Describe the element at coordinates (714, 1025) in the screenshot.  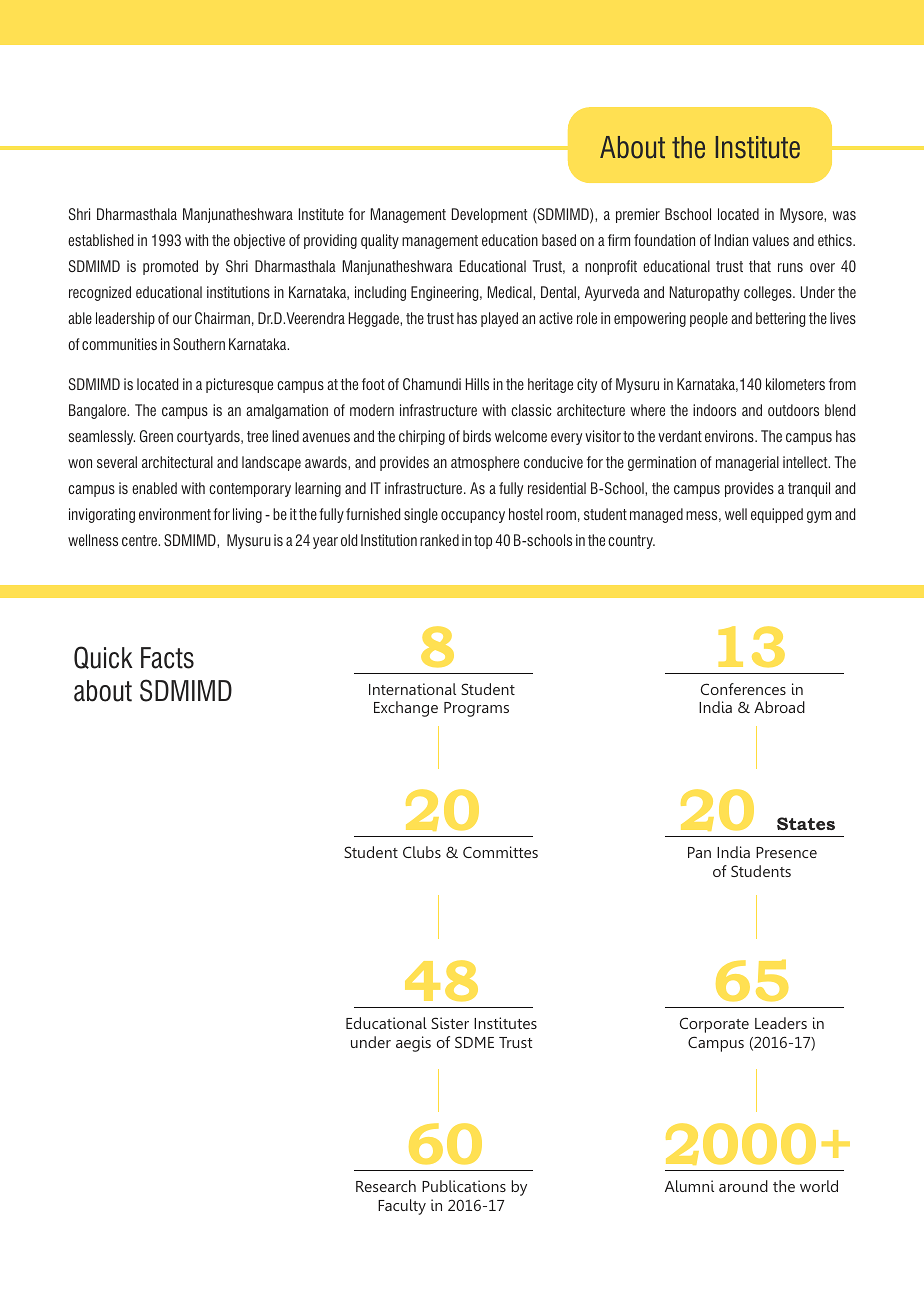
I see `Corporate` at that location.
